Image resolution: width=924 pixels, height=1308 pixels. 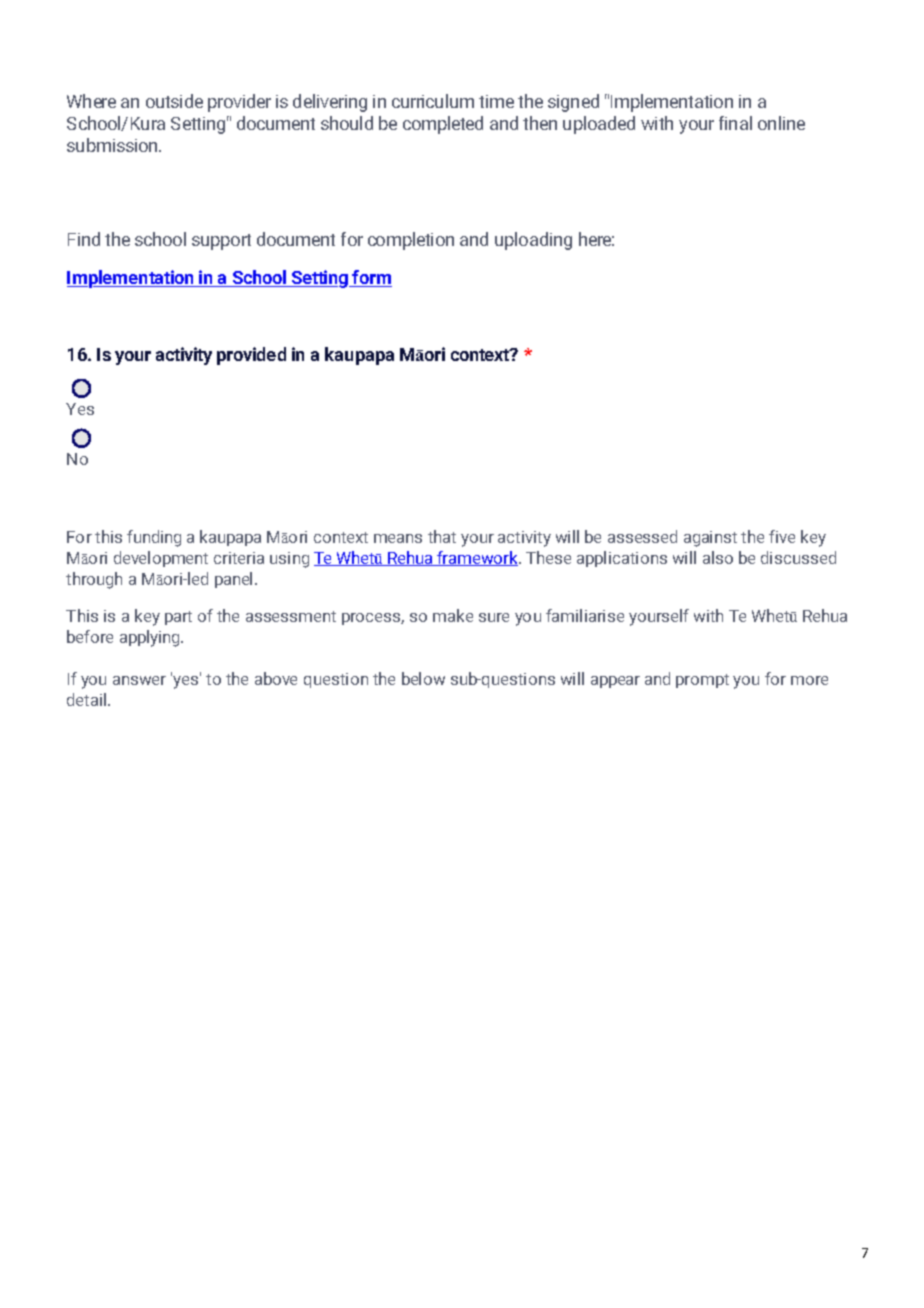 I want to click on final, so click(x=735, y=123).
